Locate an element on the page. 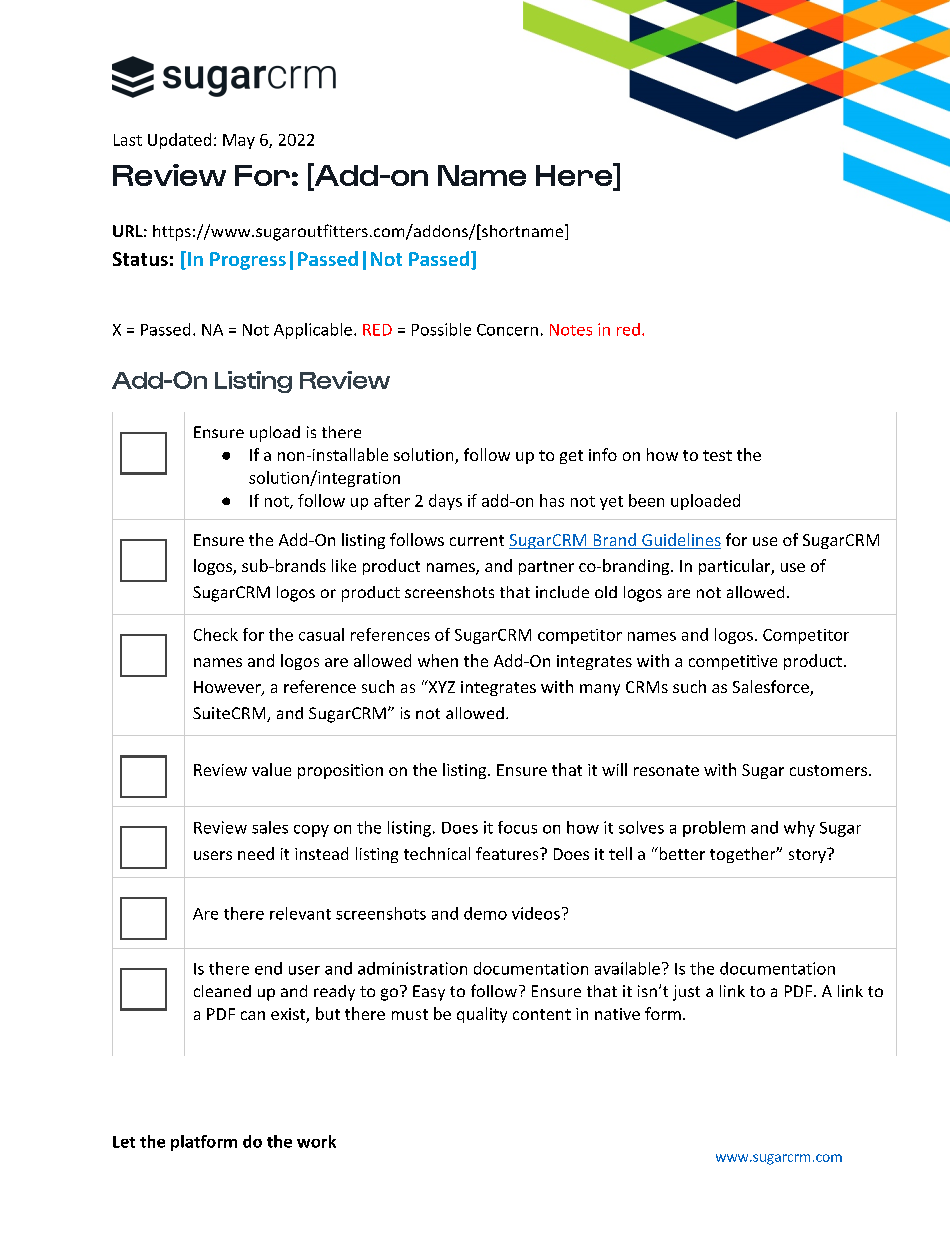  Updated is located at coordinates (179, 141).
